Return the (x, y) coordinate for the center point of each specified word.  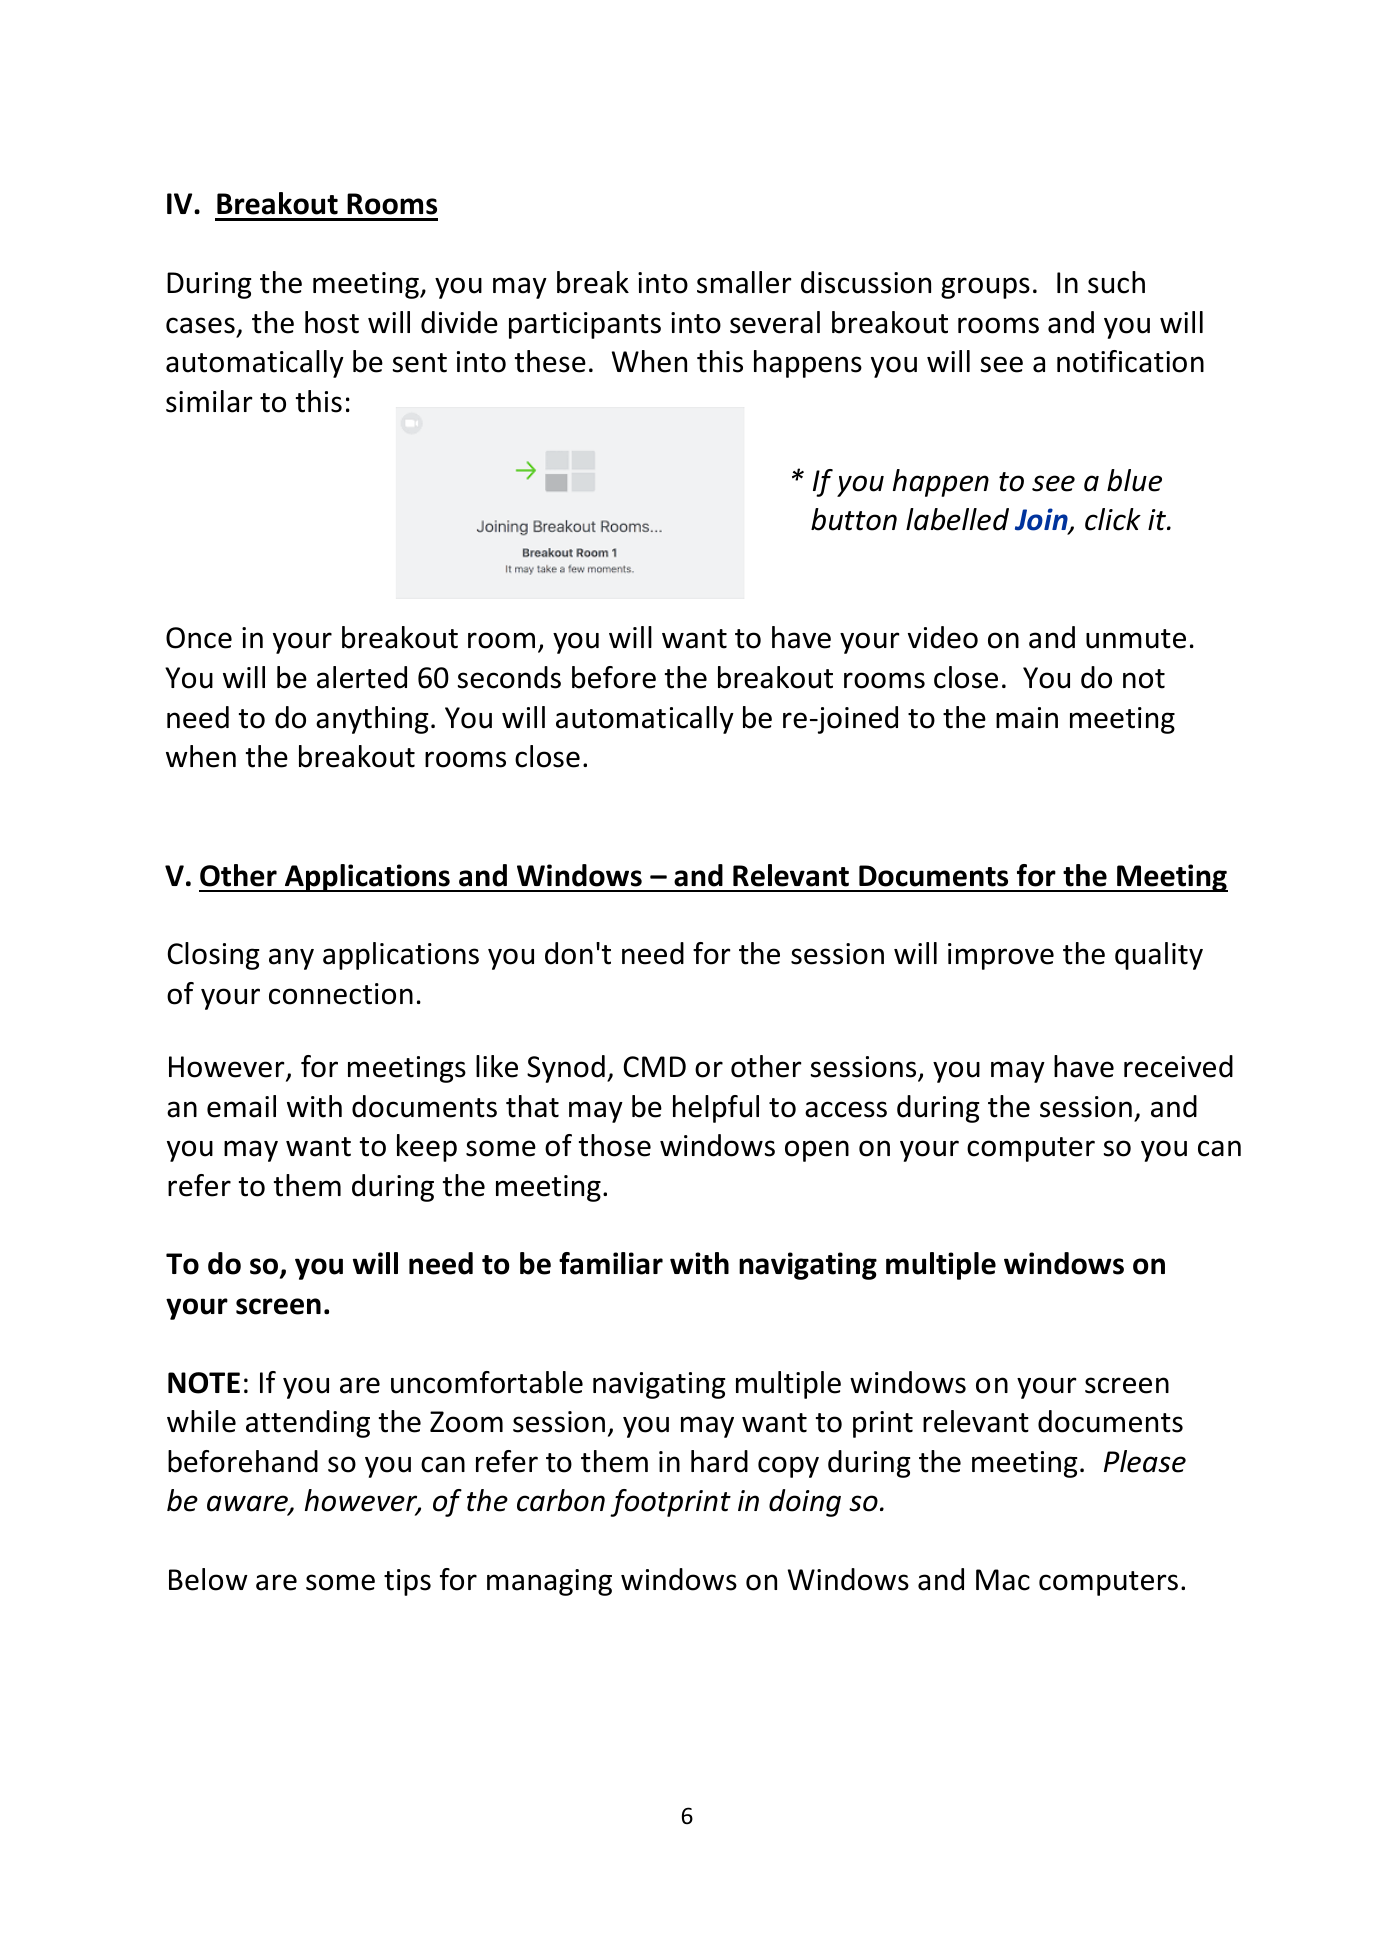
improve (1001, 956)
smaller (744, 282)
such (1116, 282)
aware (248, 1504)
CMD (655, 1067)
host (332, 322)
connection (341, 994)
